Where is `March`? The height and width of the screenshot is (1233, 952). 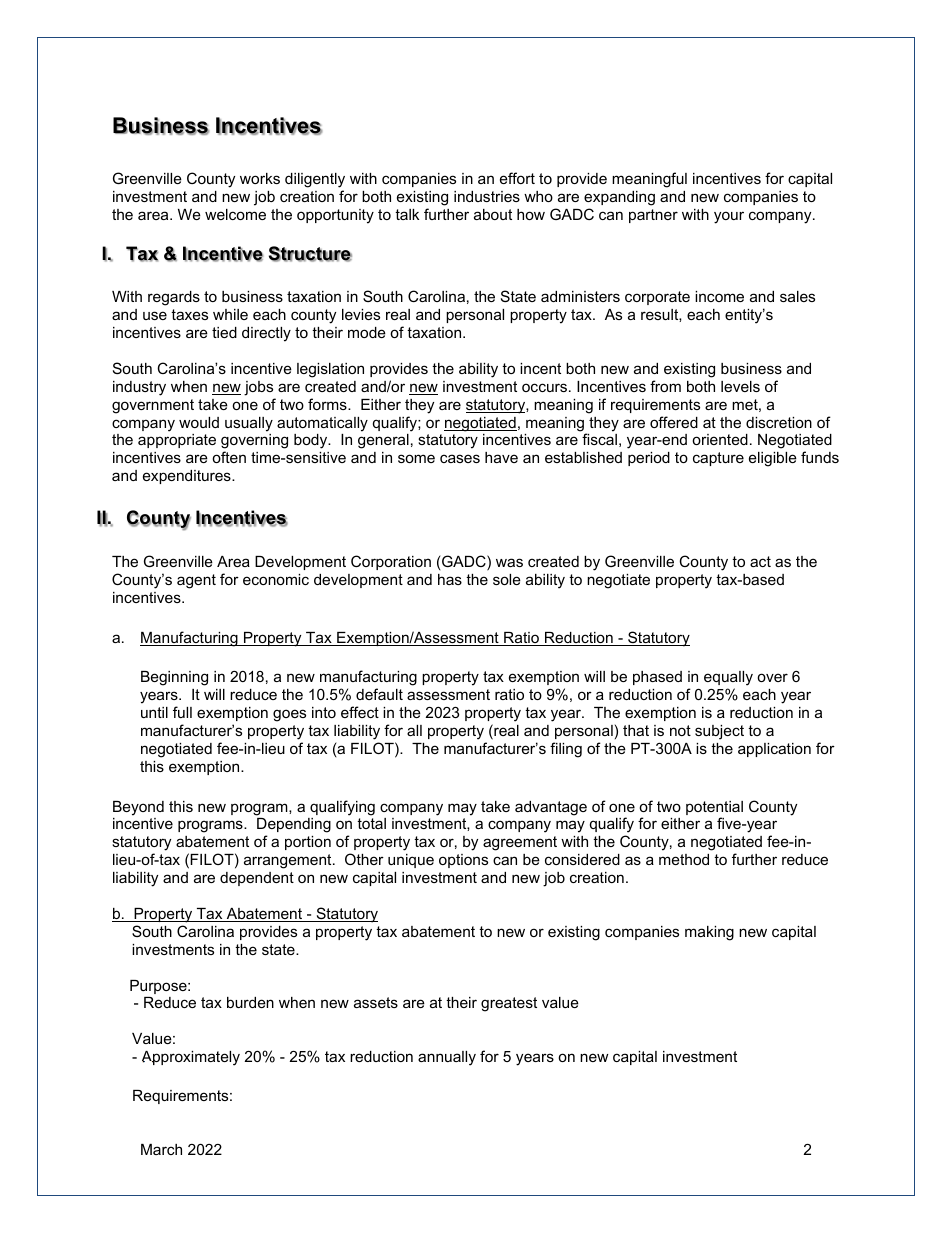 March is located at coordinates (161, 1149).
